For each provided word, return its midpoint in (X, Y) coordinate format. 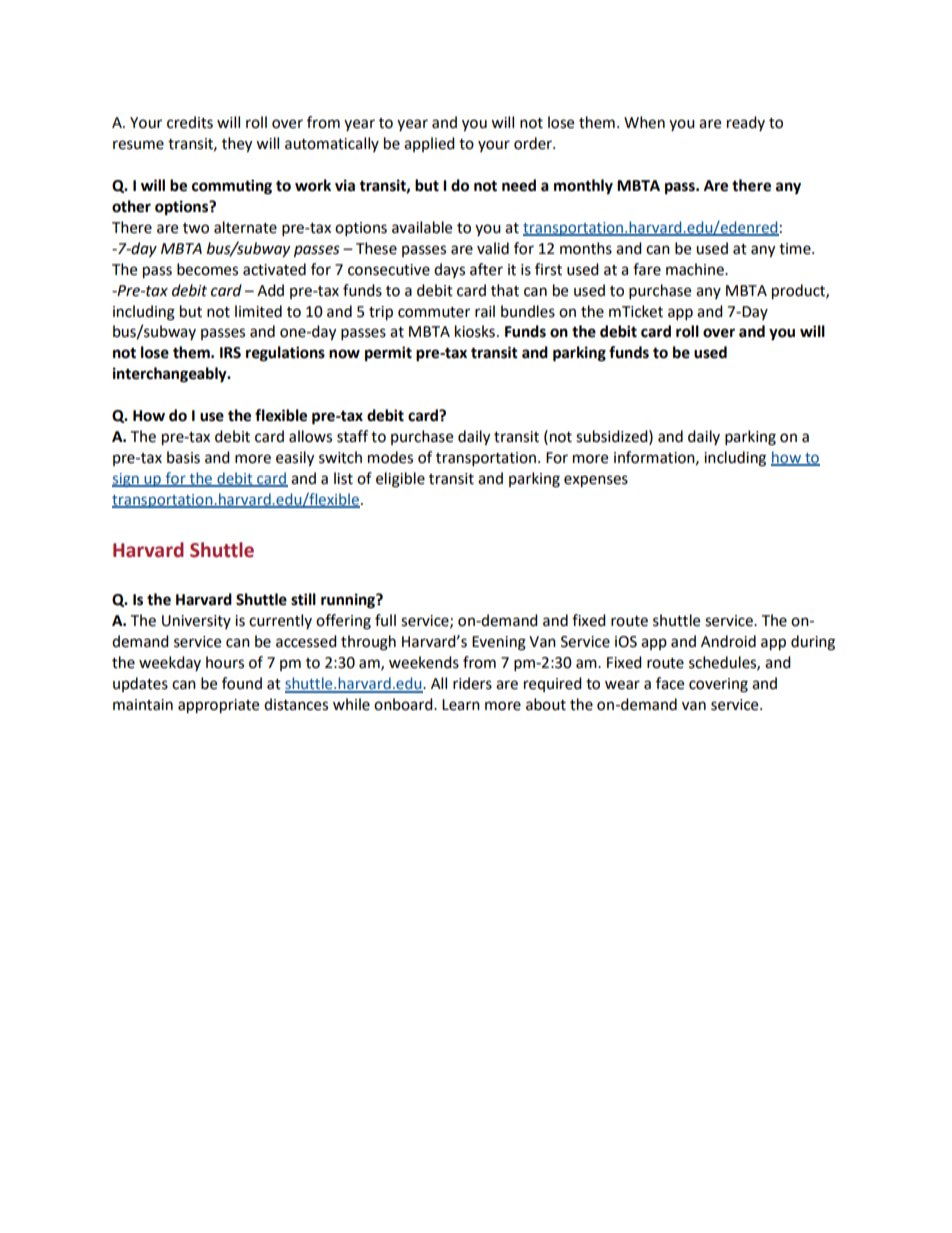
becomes (207, 269)
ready (746, 123)
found (242, 683)
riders (472, 683)
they (237, 145)
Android (728, 641)
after (486, 269)
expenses (596, 481)
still (303, 599)
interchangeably (171, 375)
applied (429, 144)
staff (352, 436)
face (670, 683)
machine (696, 269)
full (385, 620)
